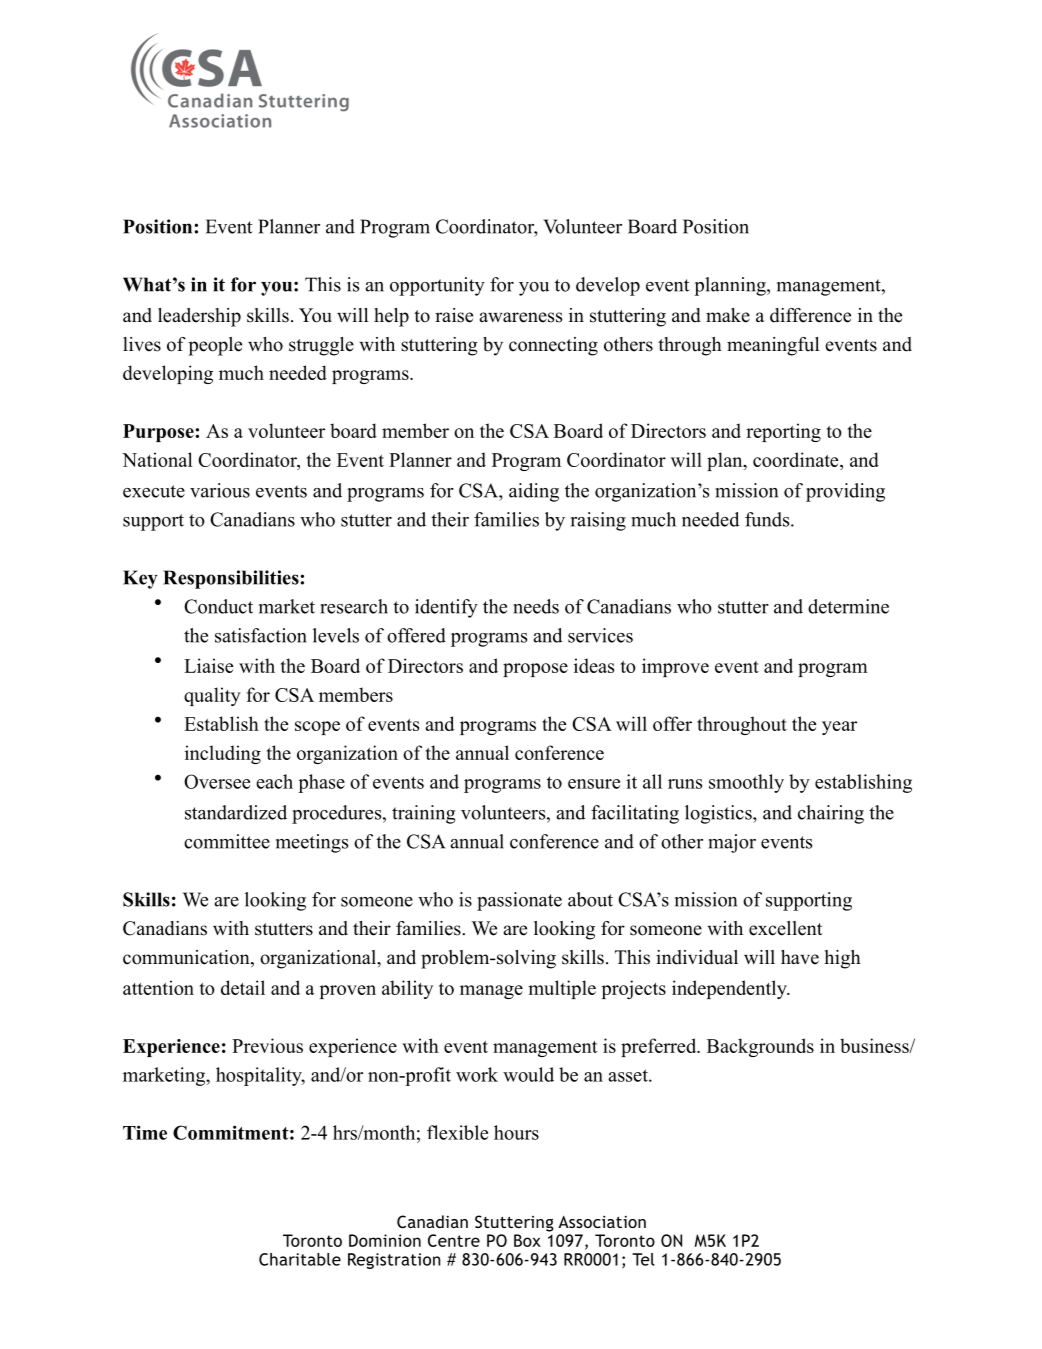 The height and width of the page is (1349, 1042). Describe the element at coordinates (300, 1259) in the page. I see `Charitable` at that location.
